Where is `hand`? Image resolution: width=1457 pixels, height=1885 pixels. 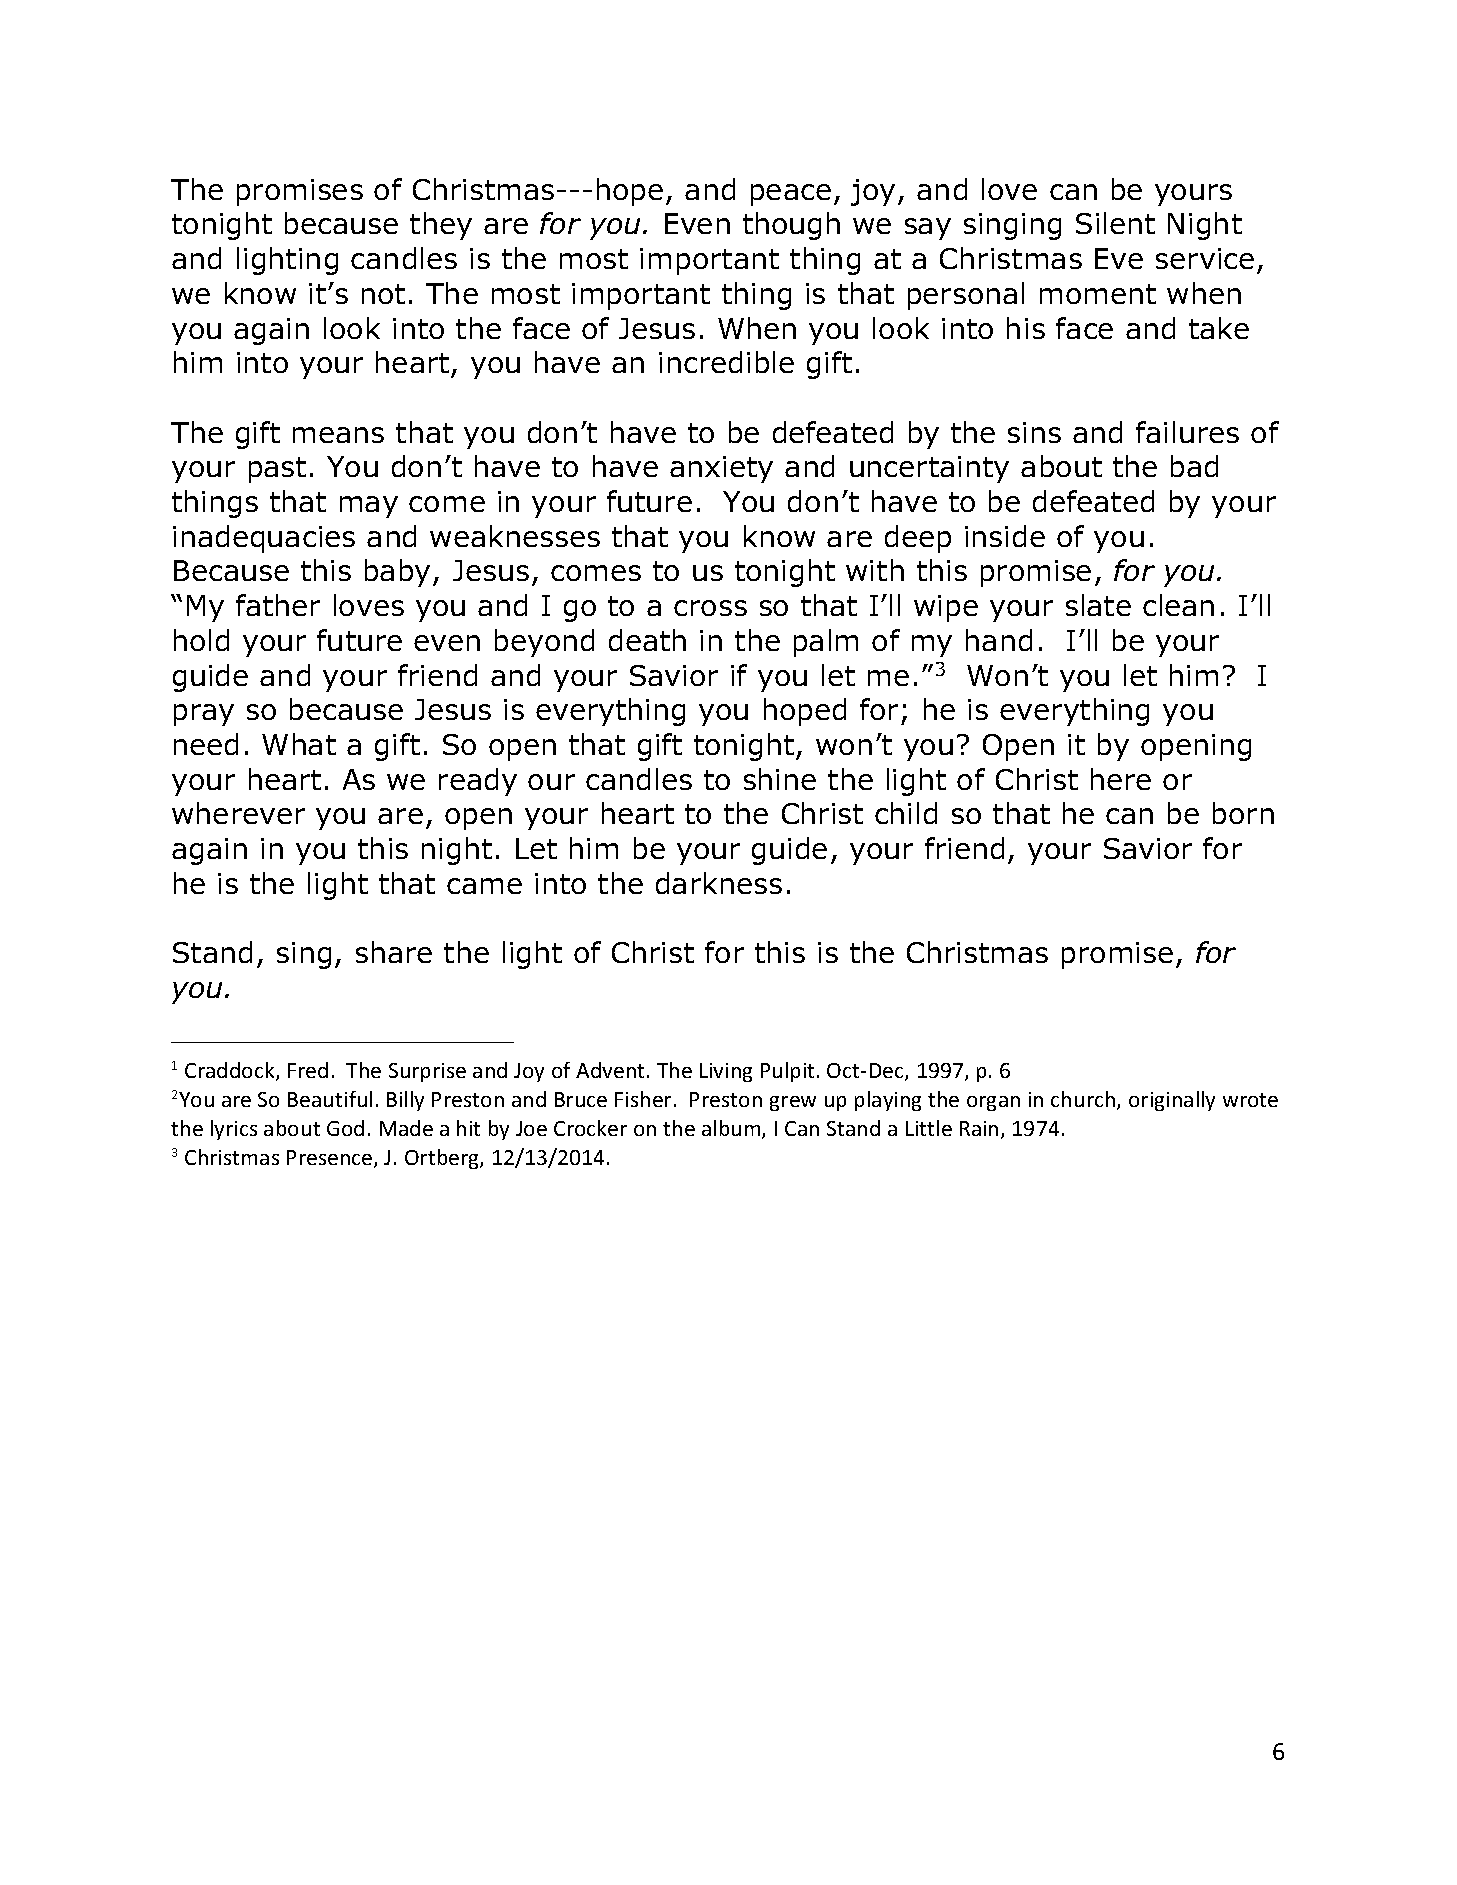 hand is located at coordinates (999, 640).
